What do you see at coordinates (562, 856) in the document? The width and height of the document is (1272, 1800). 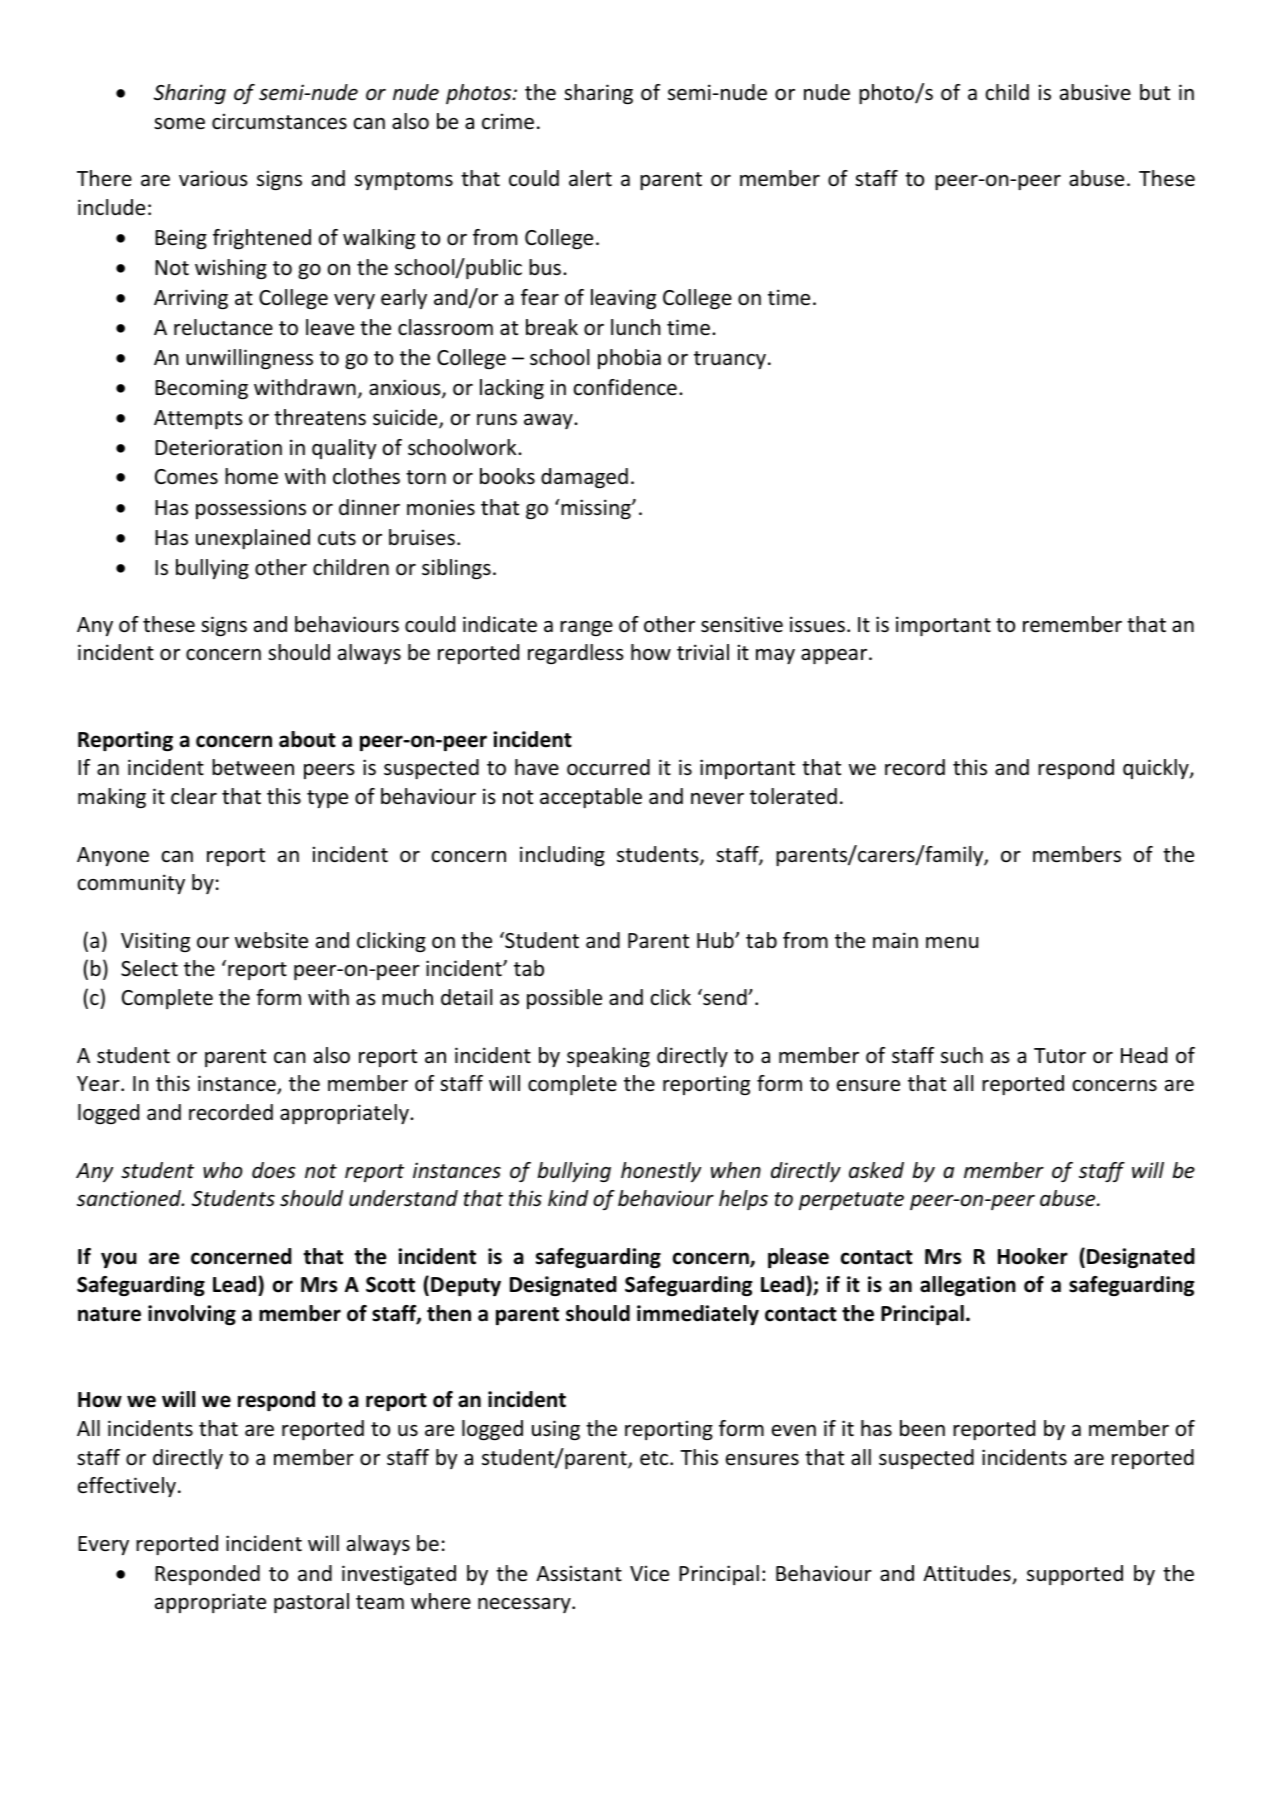 I see `including` at bounding box center [562, 856].
